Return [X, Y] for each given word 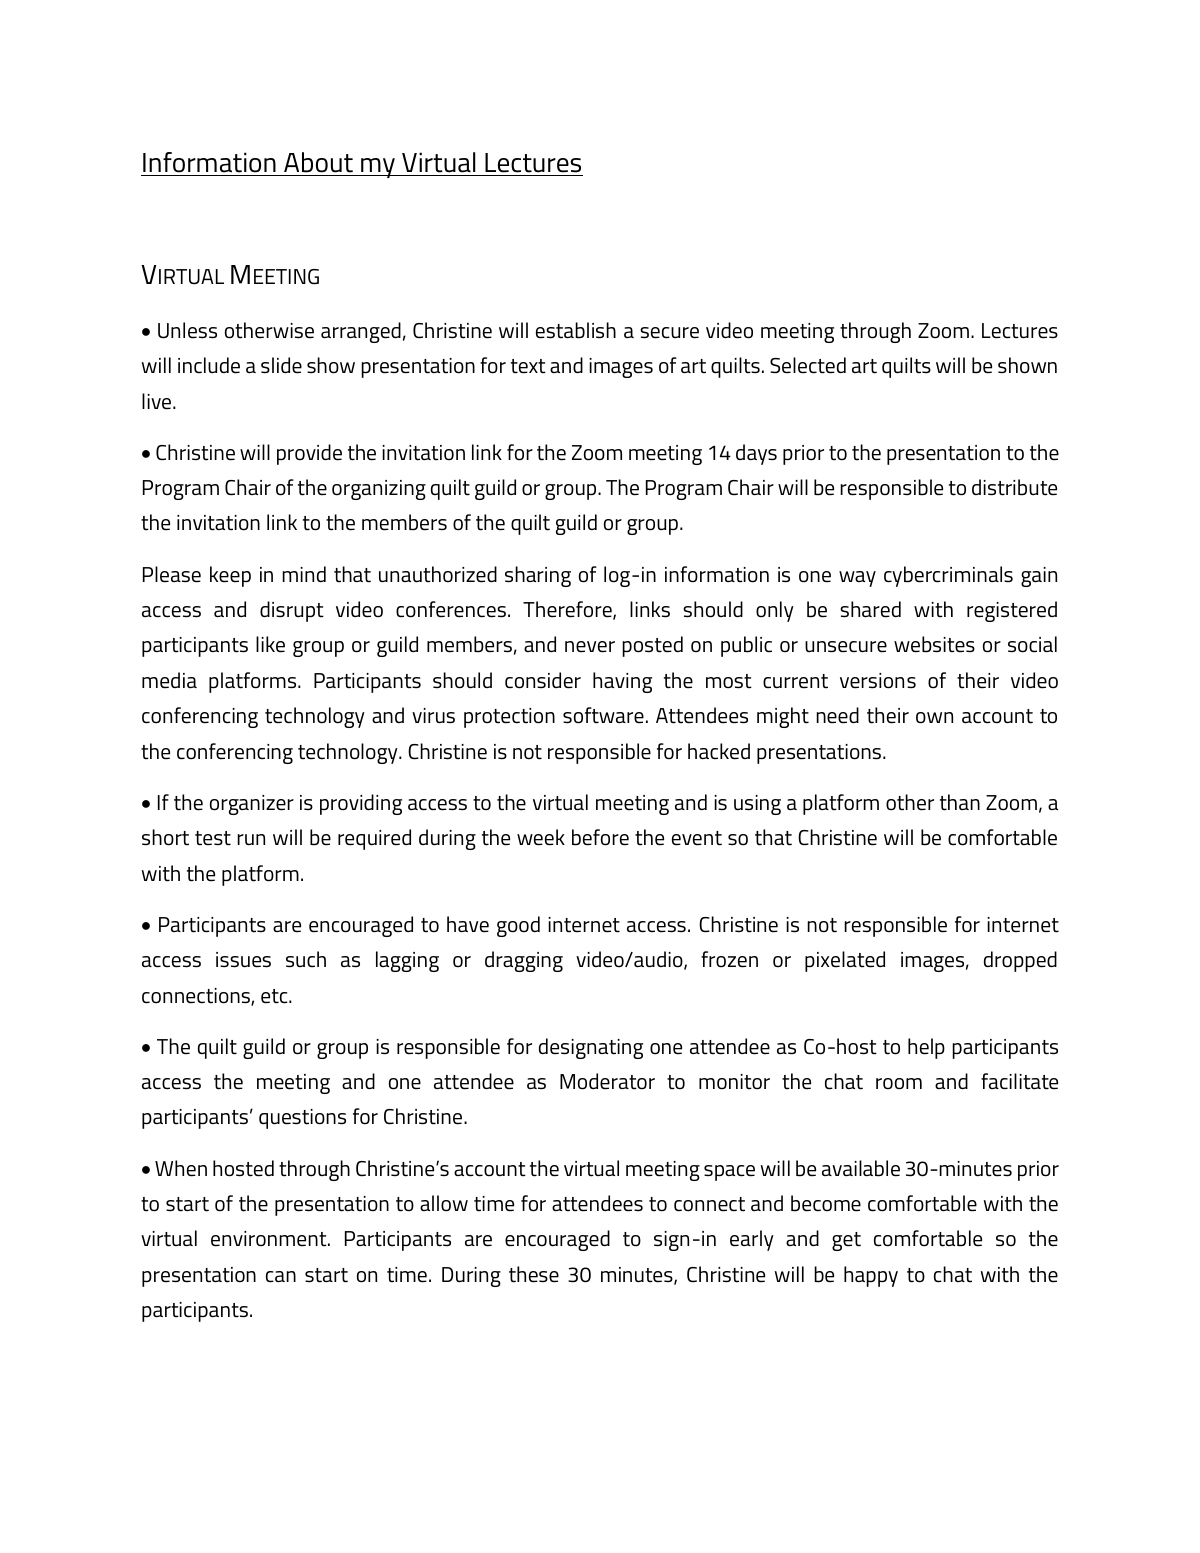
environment [270, 1239]
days [756, 454]
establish [576, 330]
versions [878, 681]
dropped [1020, 961]
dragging [524, 961]
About [318, 162]
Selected [808, 365]
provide [309, 454]
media [169, 680]
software [603, 715]
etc [275, 996]
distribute [1014, 487]
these [534, 1274]
